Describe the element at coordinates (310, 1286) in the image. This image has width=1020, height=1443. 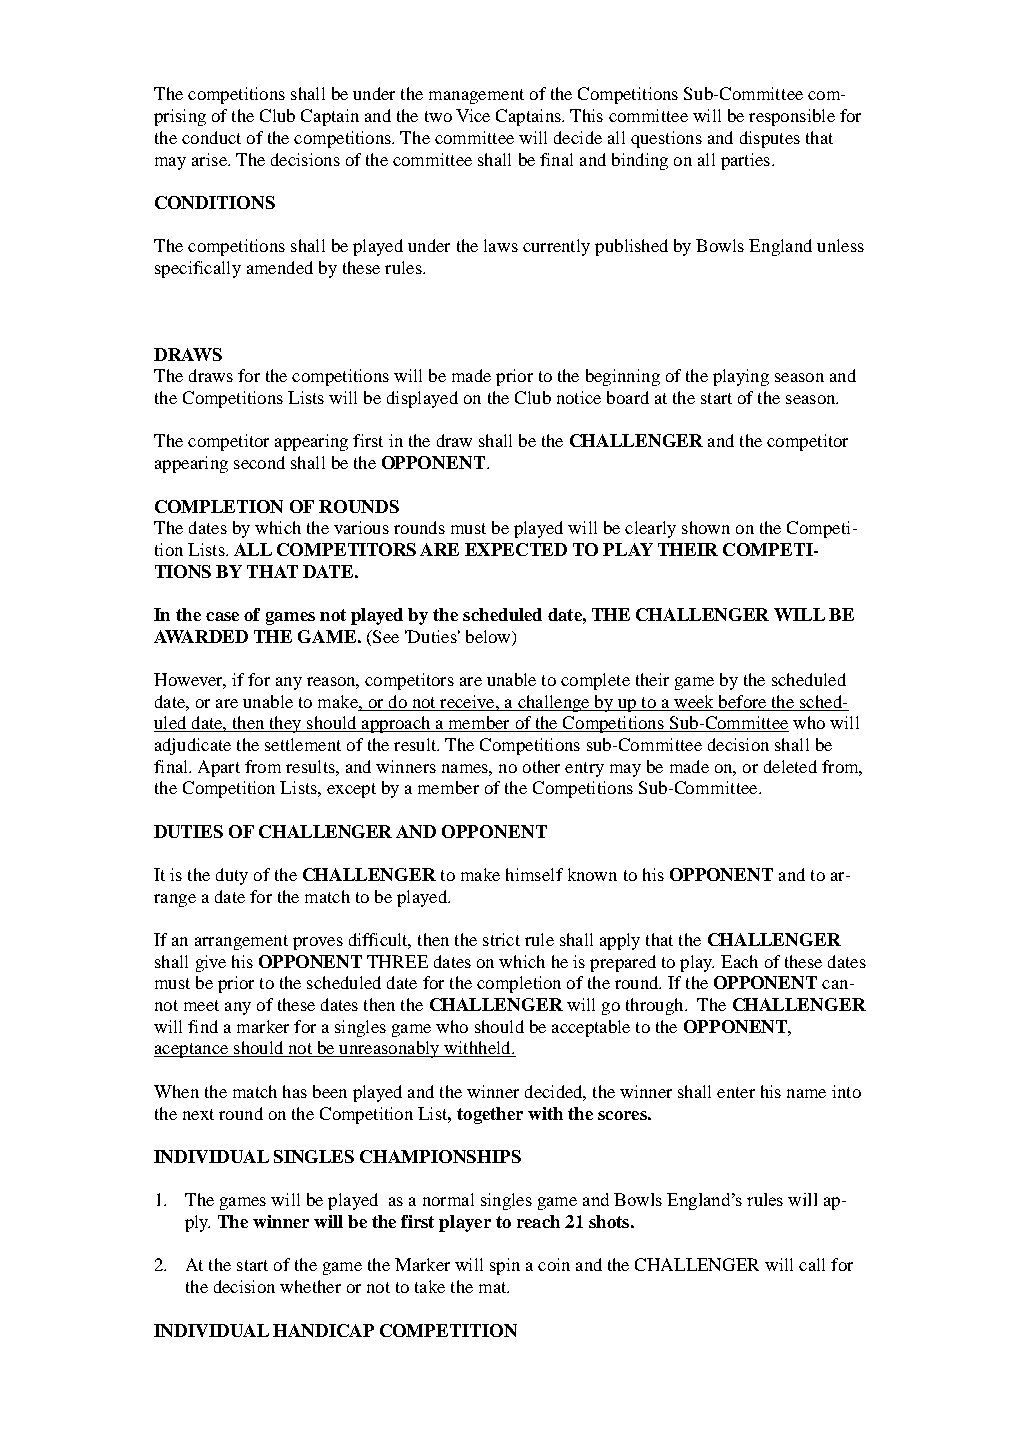
I see `whether` at that location.
